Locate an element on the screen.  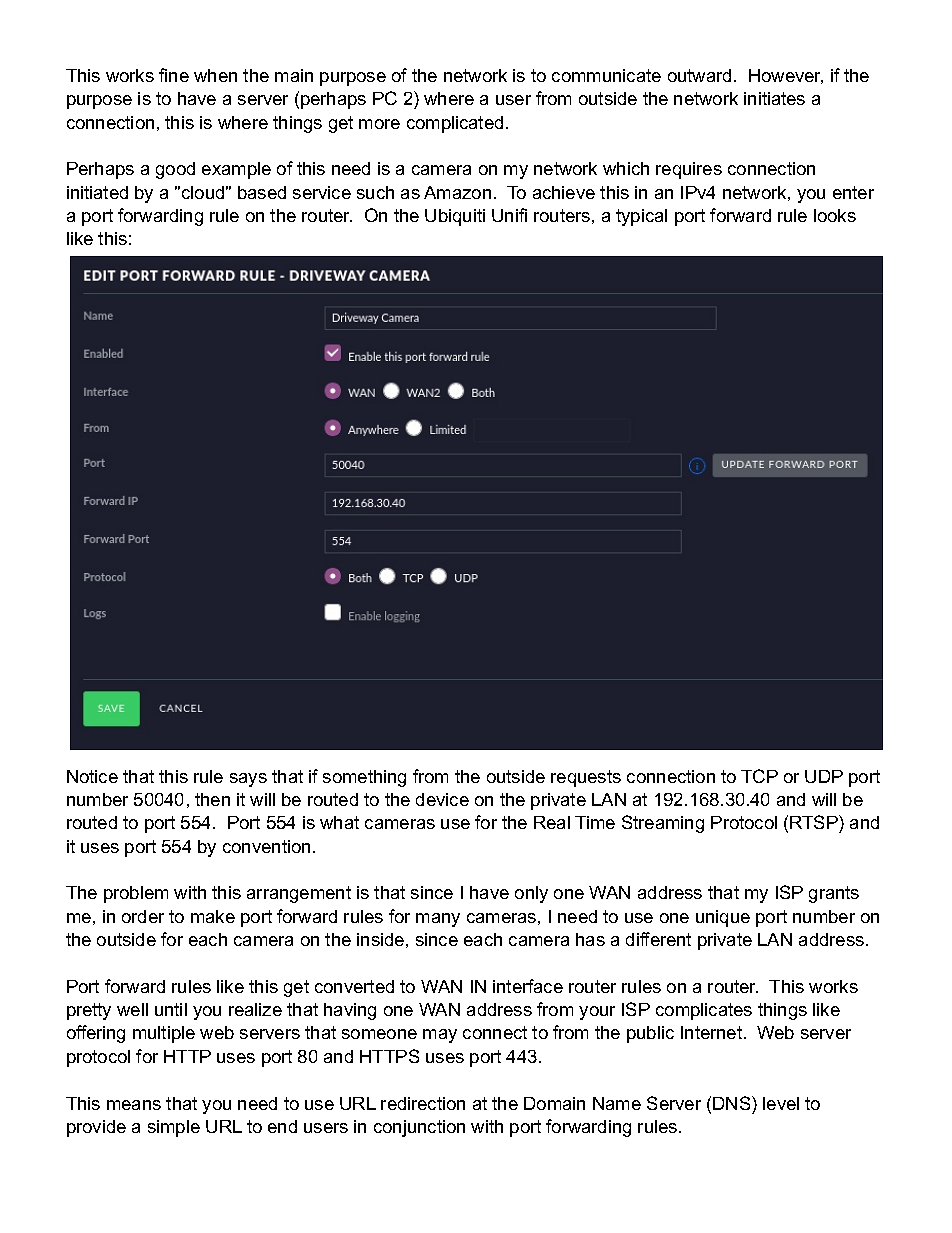
simple is located at coordinates (174, 1128).
